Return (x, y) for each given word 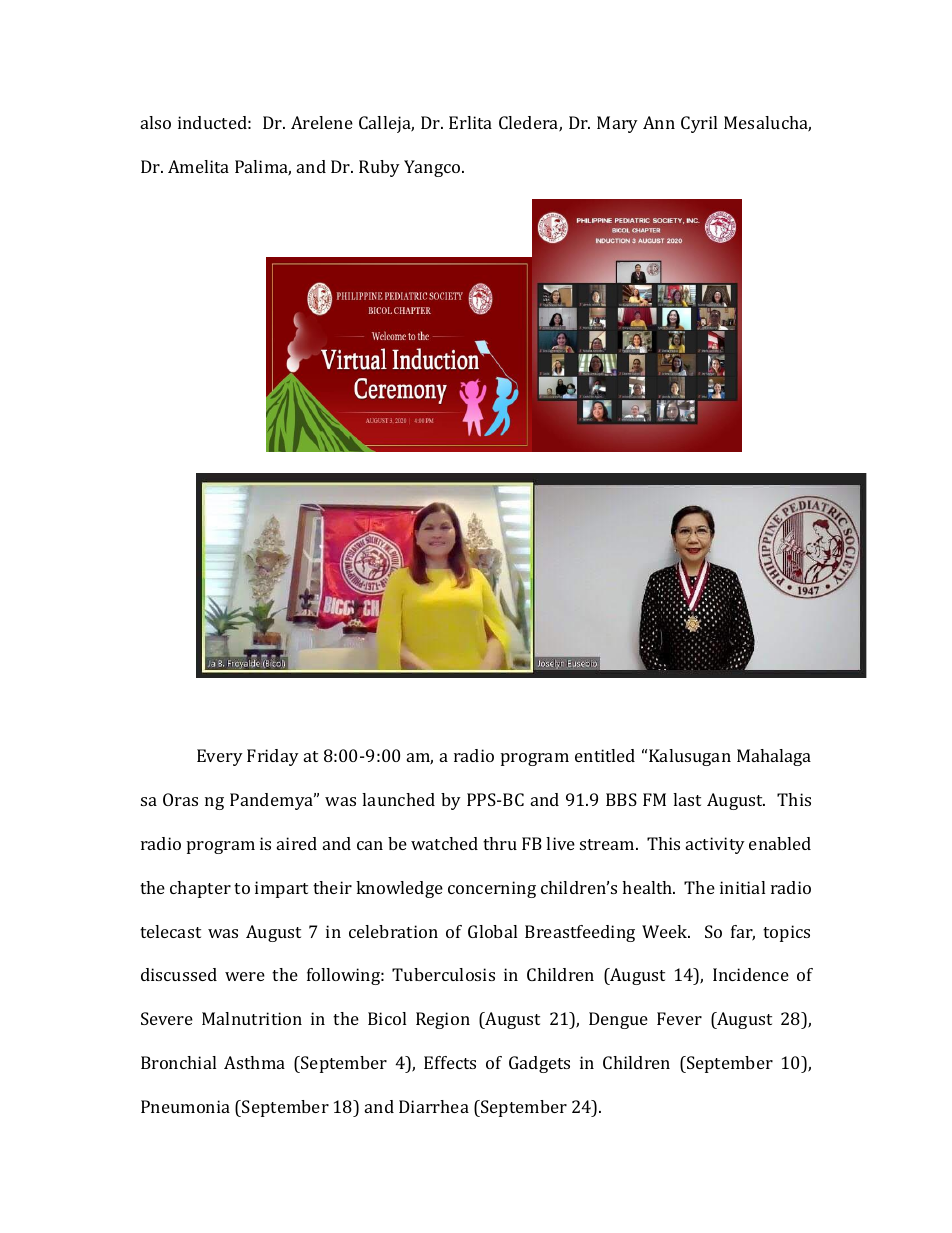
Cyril (699, 124)
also (156, 122)
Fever (679, 1018)
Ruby (379, 168)
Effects (450, 1062)
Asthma (254, 1062)
